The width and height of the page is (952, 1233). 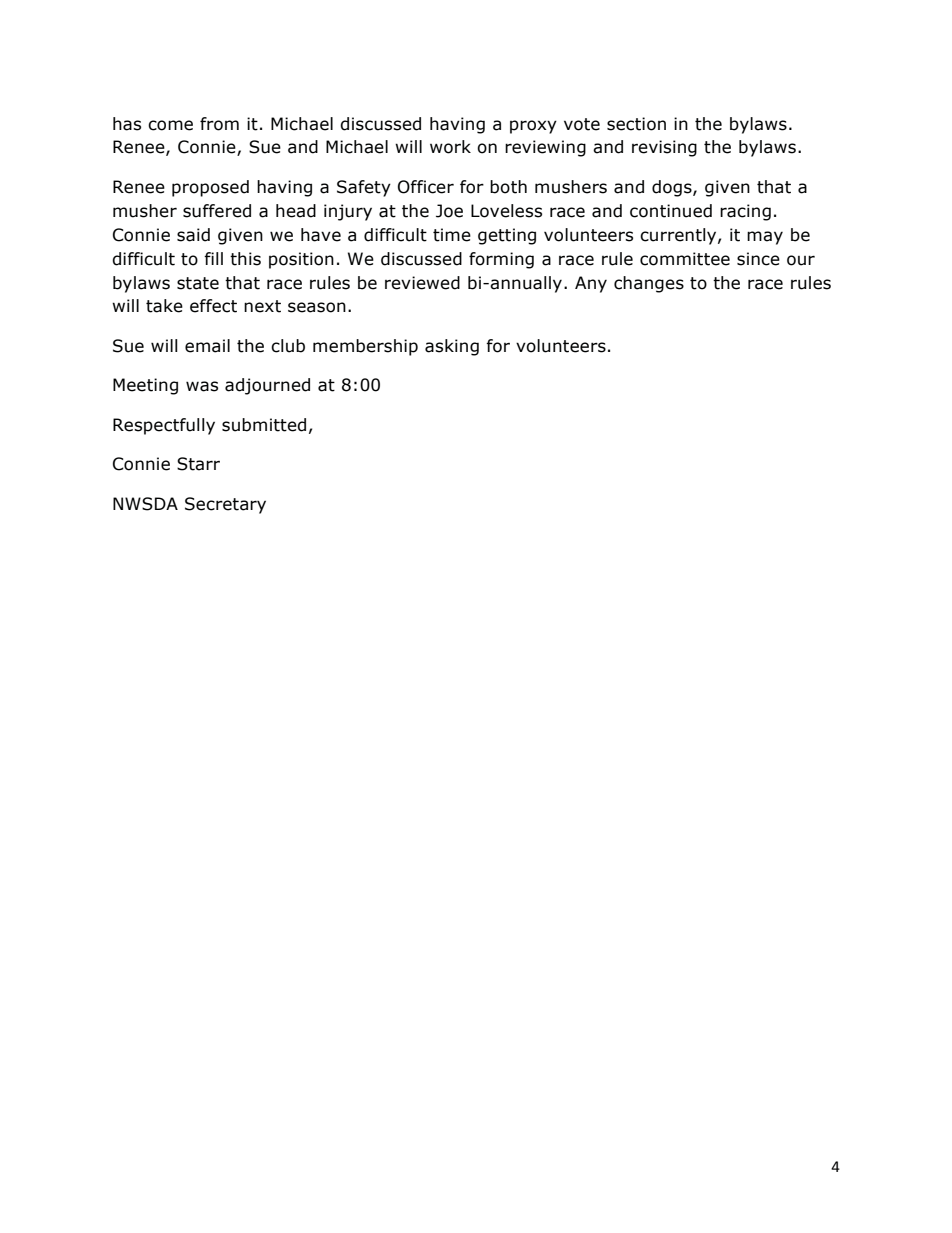 What do you see at coordinates (198, 464) in the page?
I see `Starr` at bounding box center [198, 464].
